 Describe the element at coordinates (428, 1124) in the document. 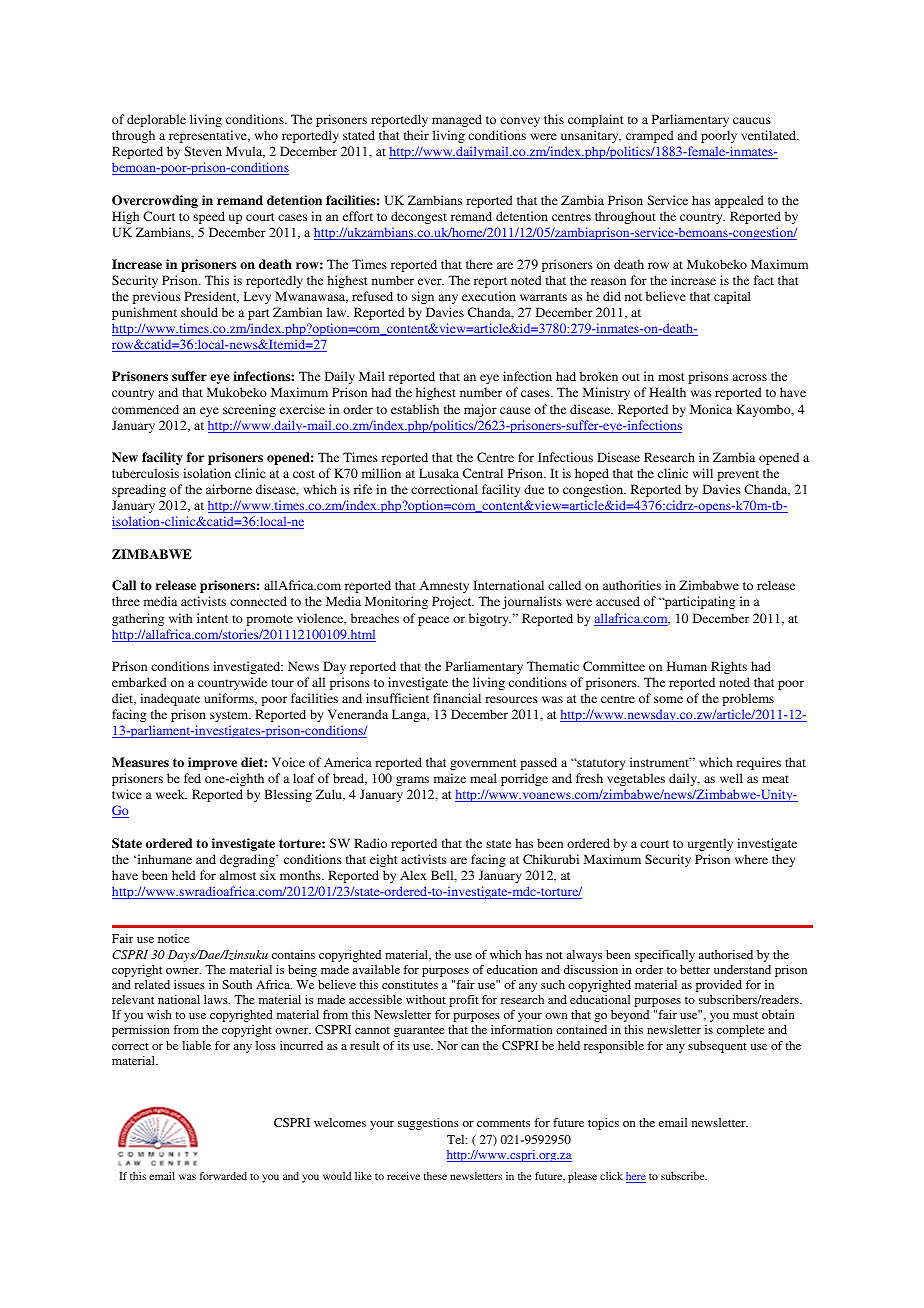

I see `suggestions` at that location.
